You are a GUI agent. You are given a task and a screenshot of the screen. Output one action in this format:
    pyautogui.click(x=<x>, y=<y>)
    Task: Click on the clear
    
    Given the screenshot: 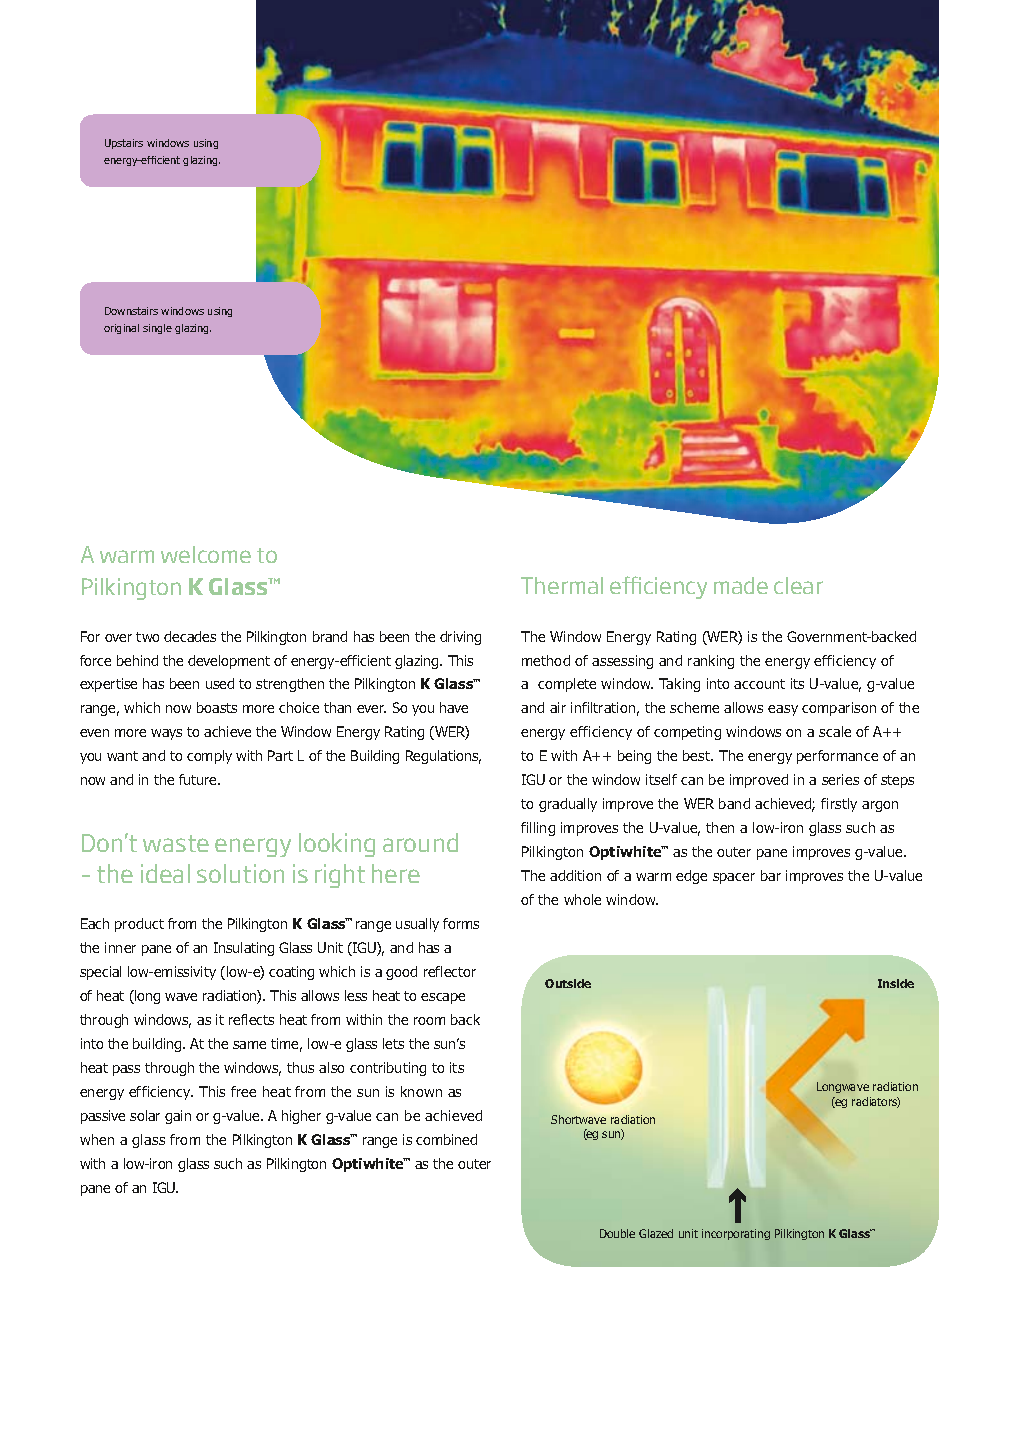 What is the action you would take?
    pyautogui.click(x=798, y=585)
